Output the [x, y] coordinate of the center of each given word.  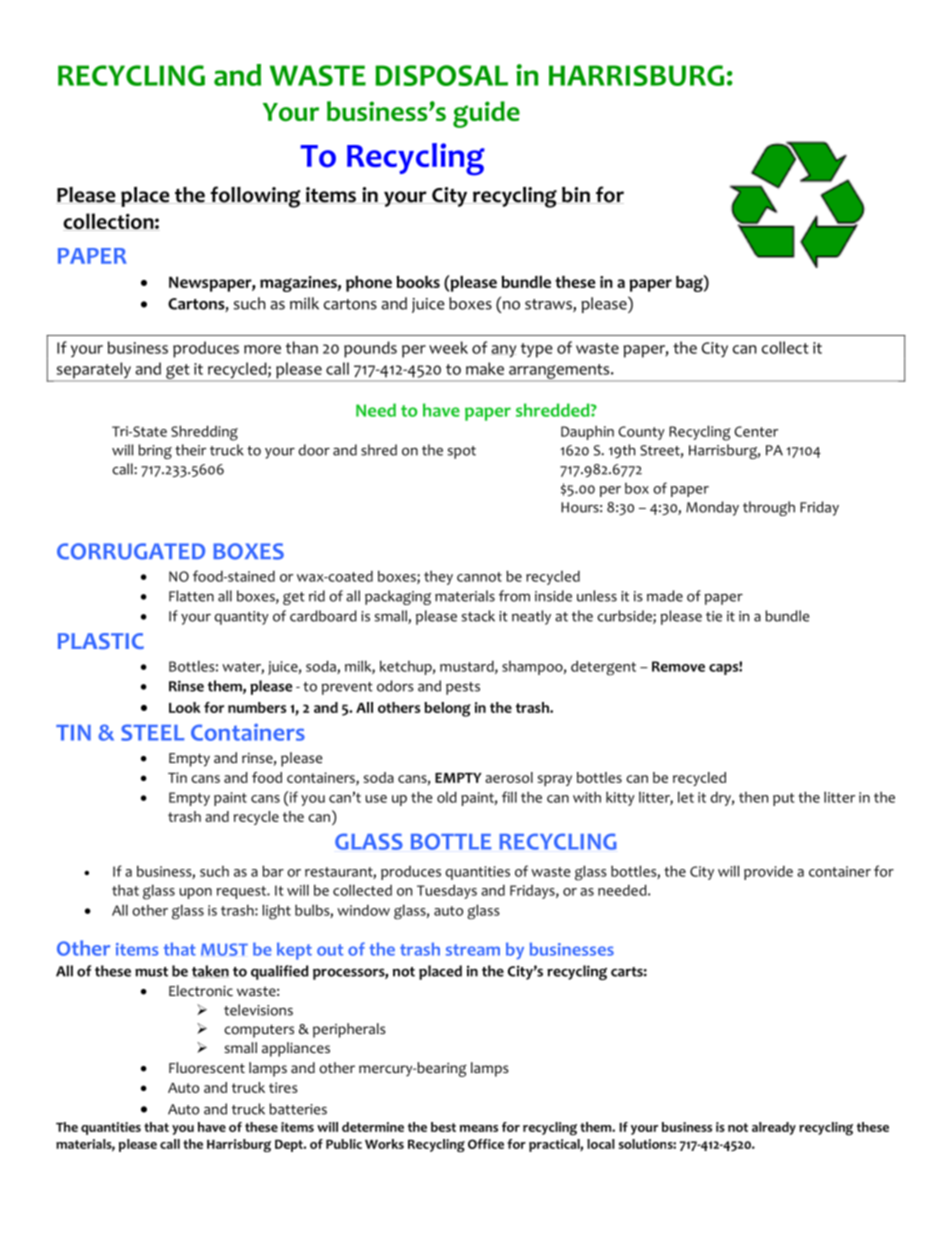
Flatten [191, 596]
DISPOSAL [441, 75]
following [255, 197]
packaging [398, 597]
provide [768, 873]
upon [196, 893]
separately [93, 371]
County [641, 433]
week [448, 347]
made [665, 596]
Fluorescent [207, 1068]
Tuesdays [447, 892]
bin [576, 195]
